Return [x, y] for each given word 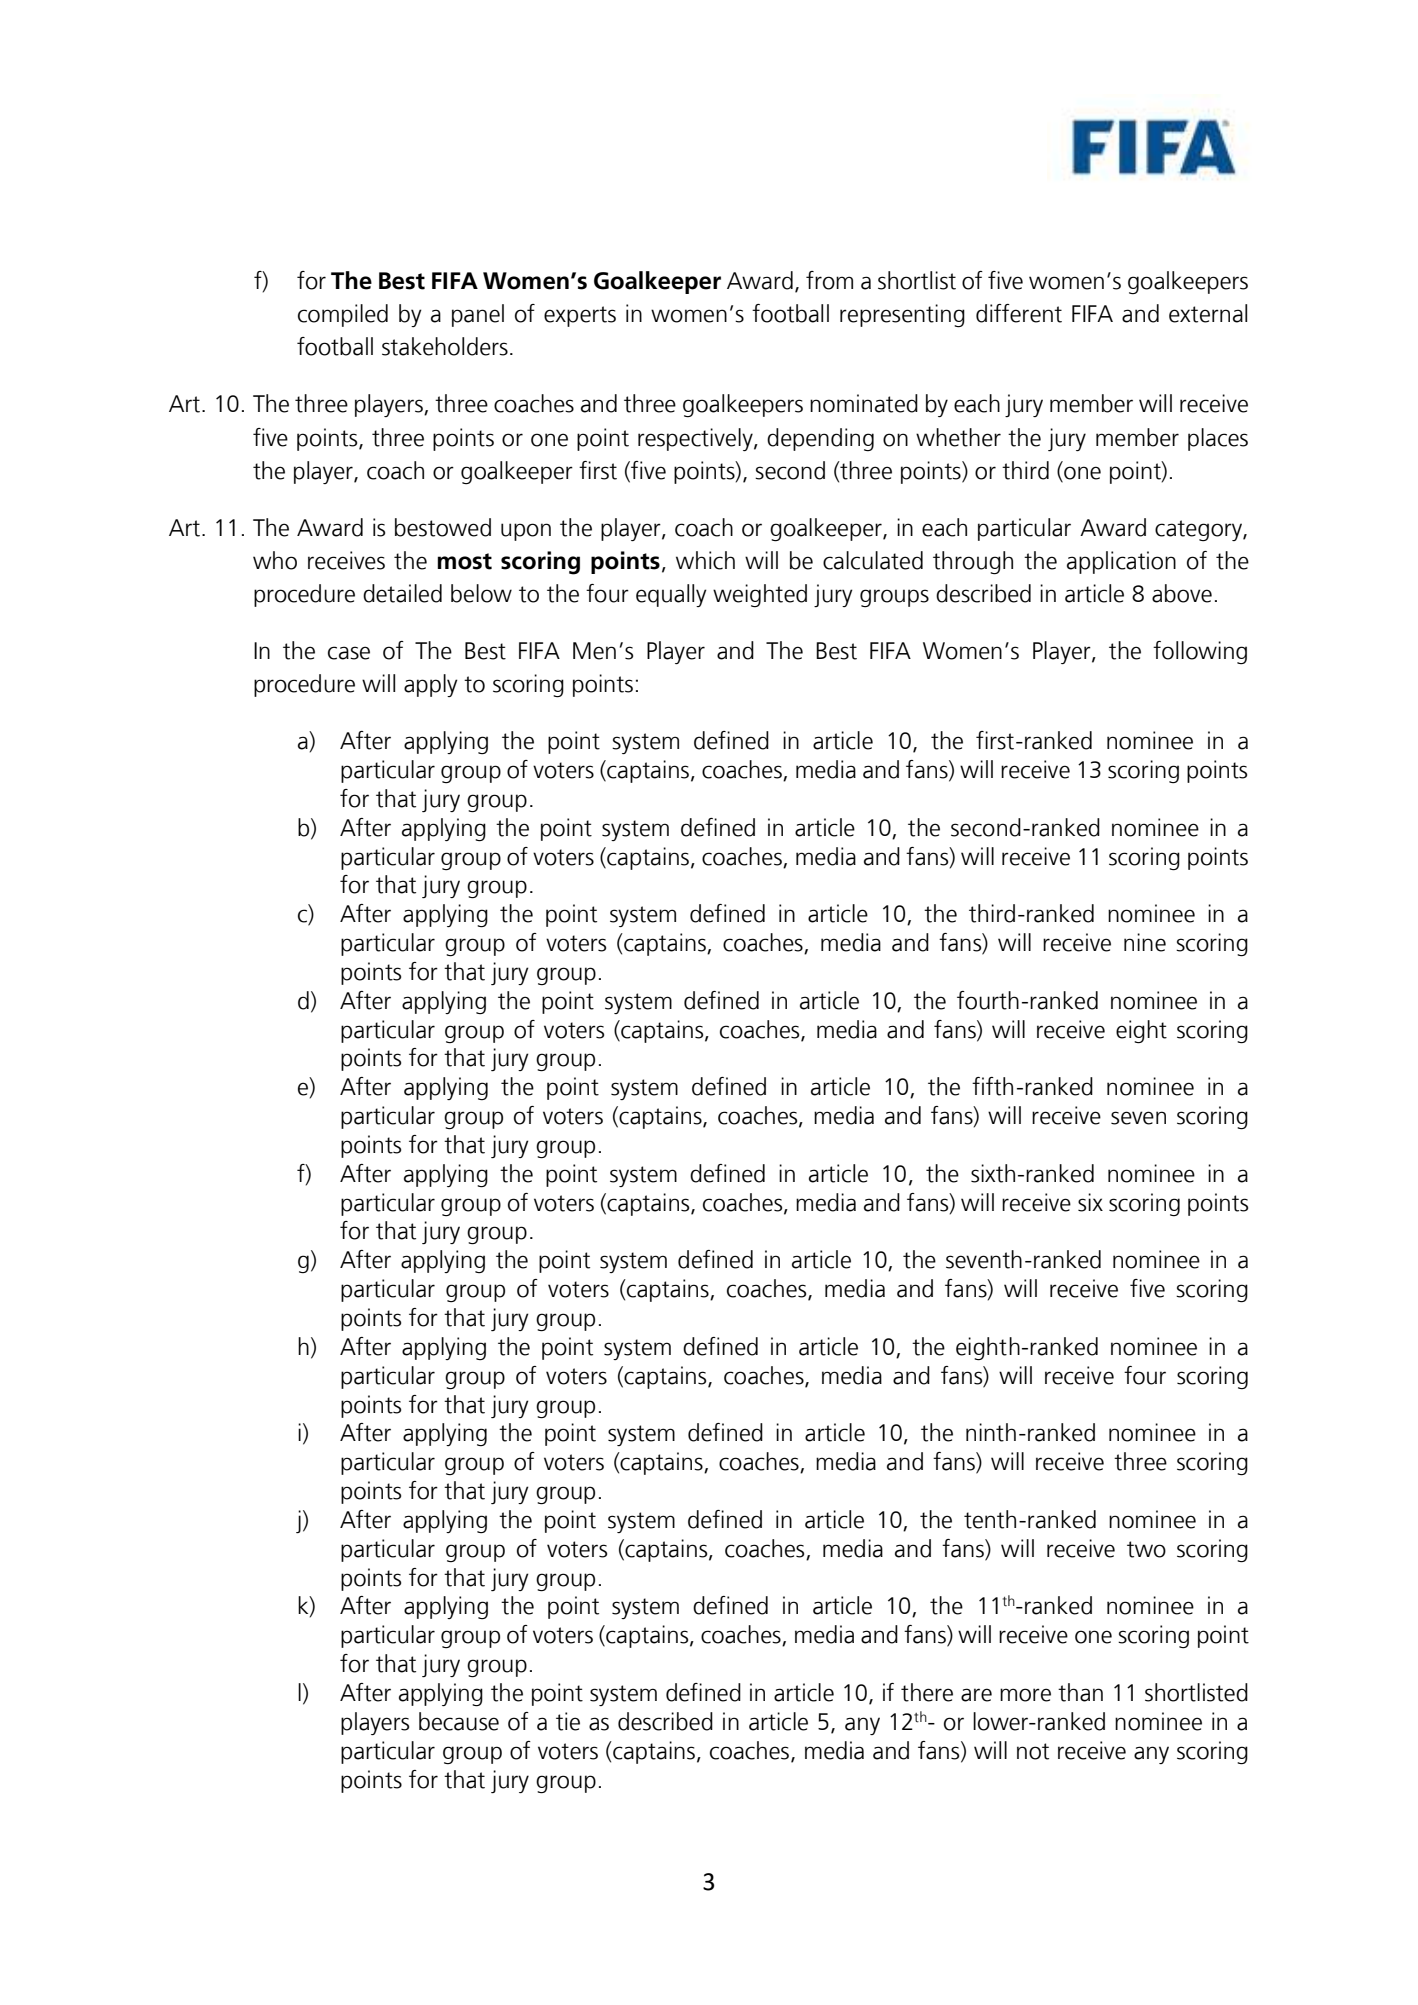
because [459, 1721]
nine [1145, 942]
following [1200, 652]
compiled [343, 315]
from [829, 280]
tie [568, 1721]
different [1019, 313]
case [349, 653]
